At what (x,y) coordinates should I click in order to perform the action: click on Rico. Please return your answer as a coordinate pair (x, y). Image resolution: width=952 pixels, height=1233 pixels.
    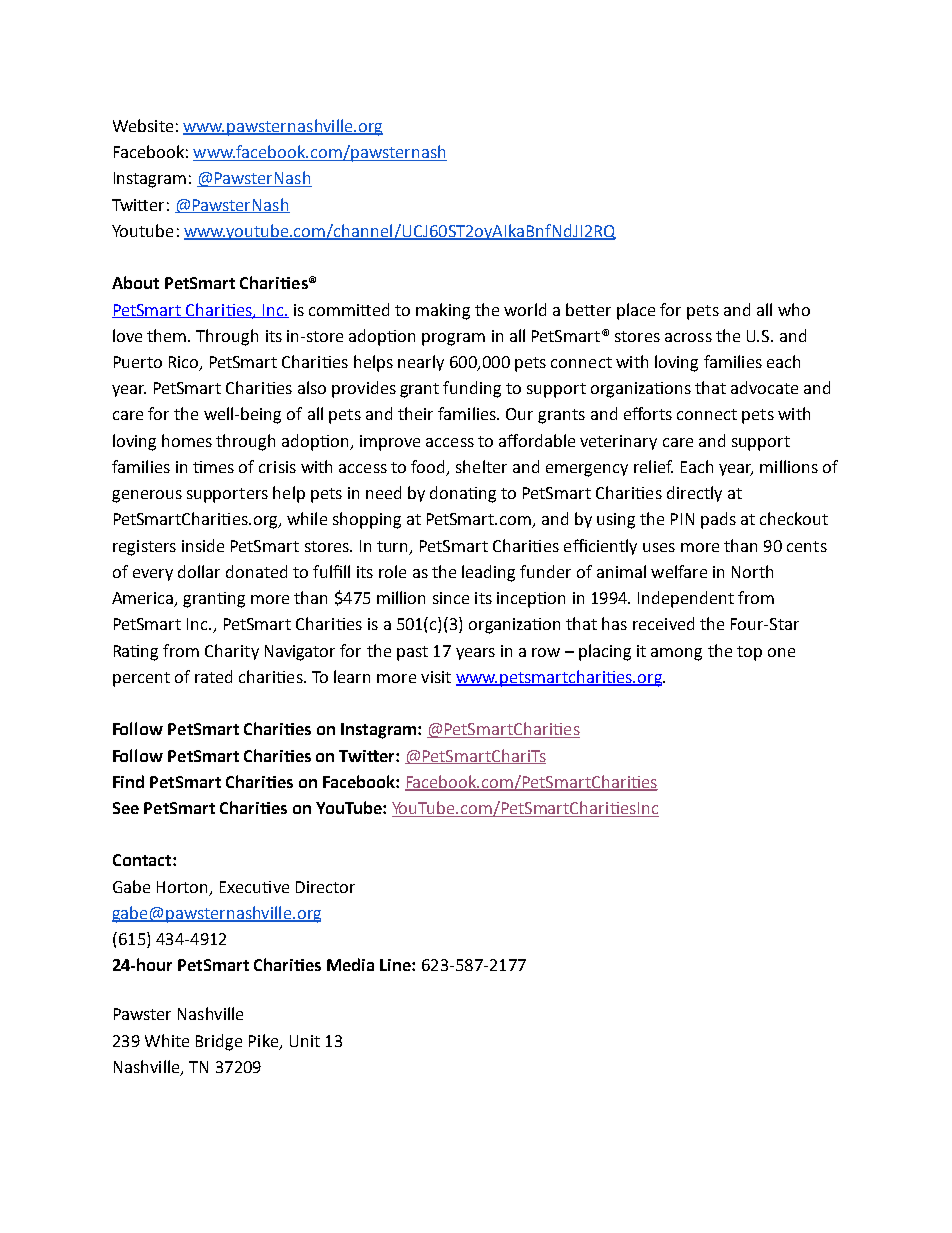
    Looking at the image, I should click on (185, 363).
